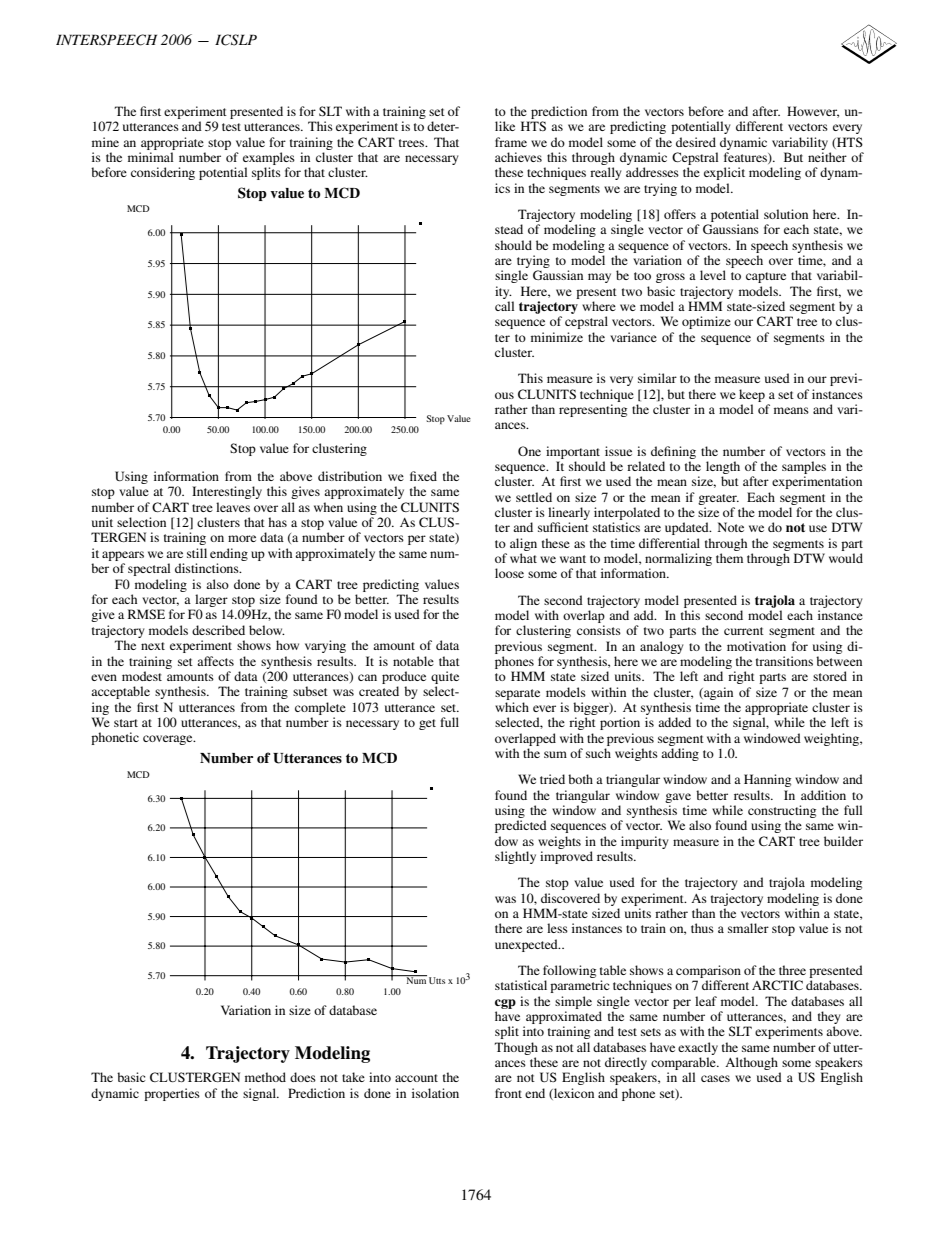 The width and height of the image is (952, 1233). What do you see at coordinates (782, 813) in the image?
I see `constructing` at bounding box center [782, 813].
